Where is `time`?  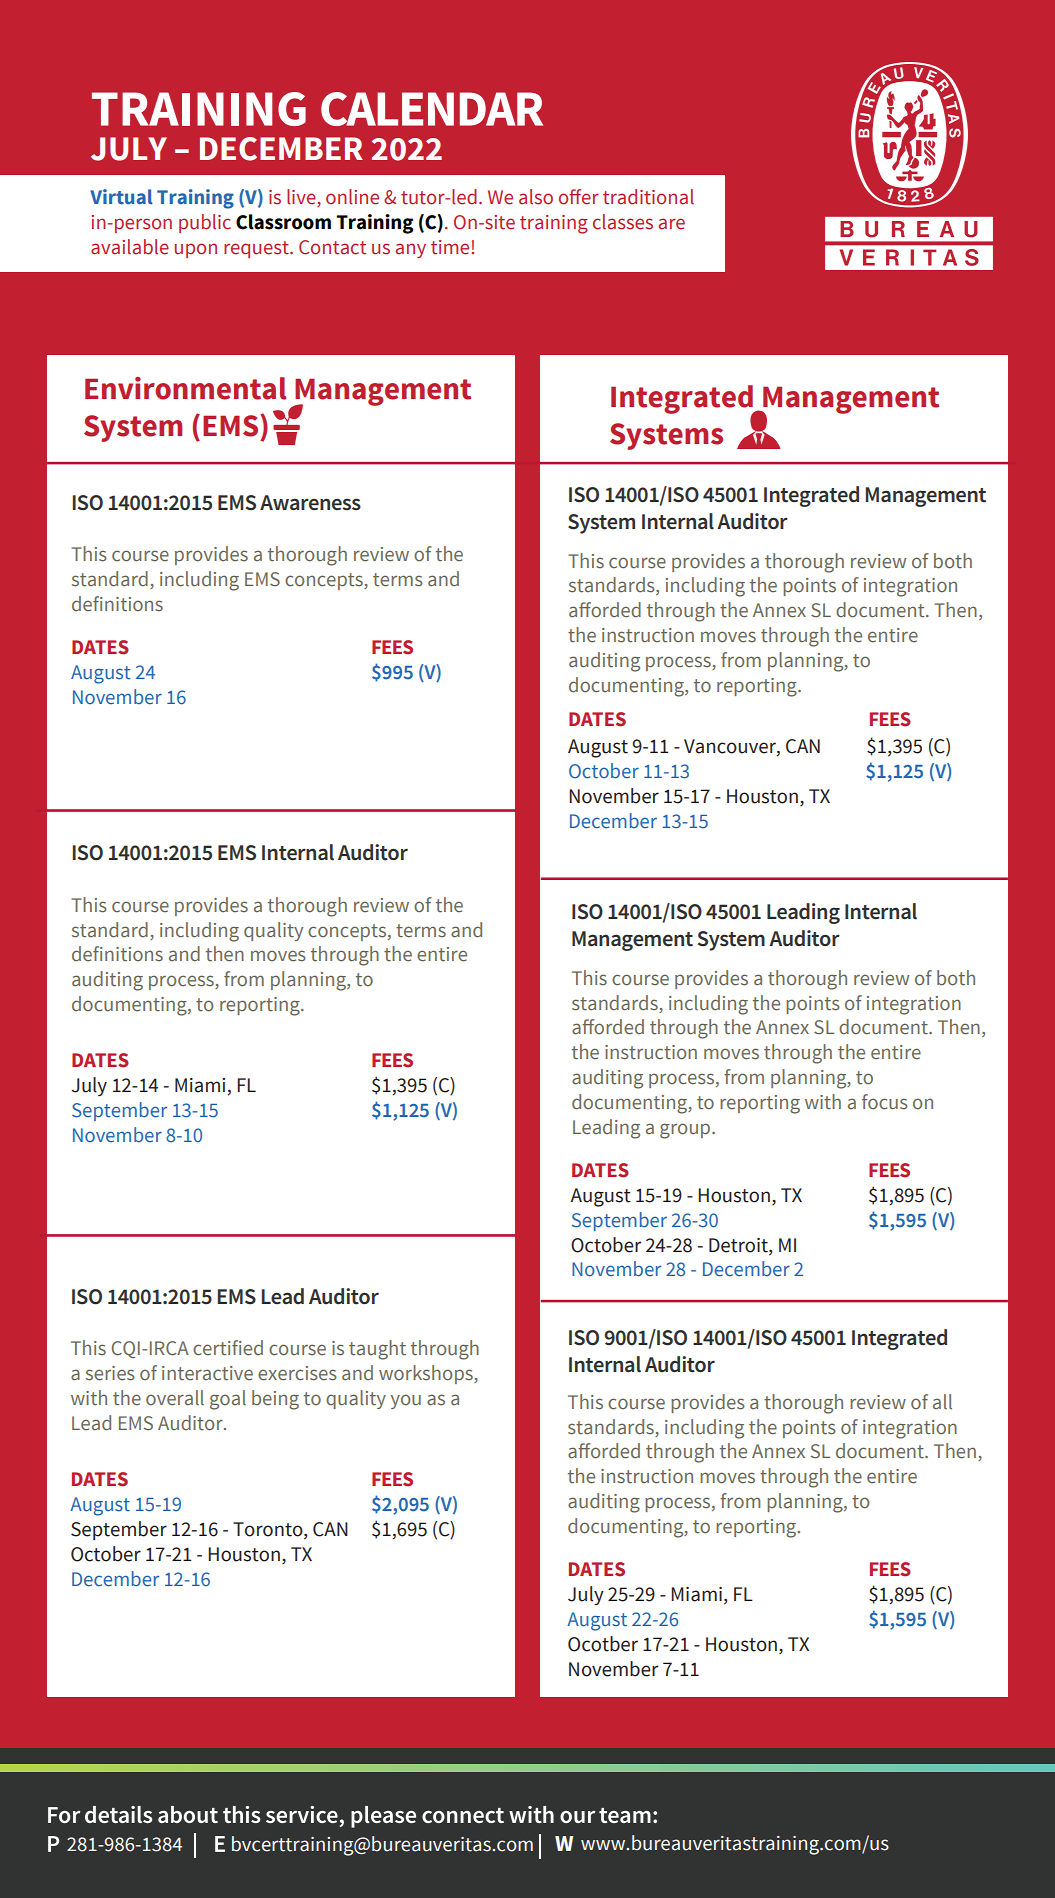 time is located at coordinates (451, 247).
